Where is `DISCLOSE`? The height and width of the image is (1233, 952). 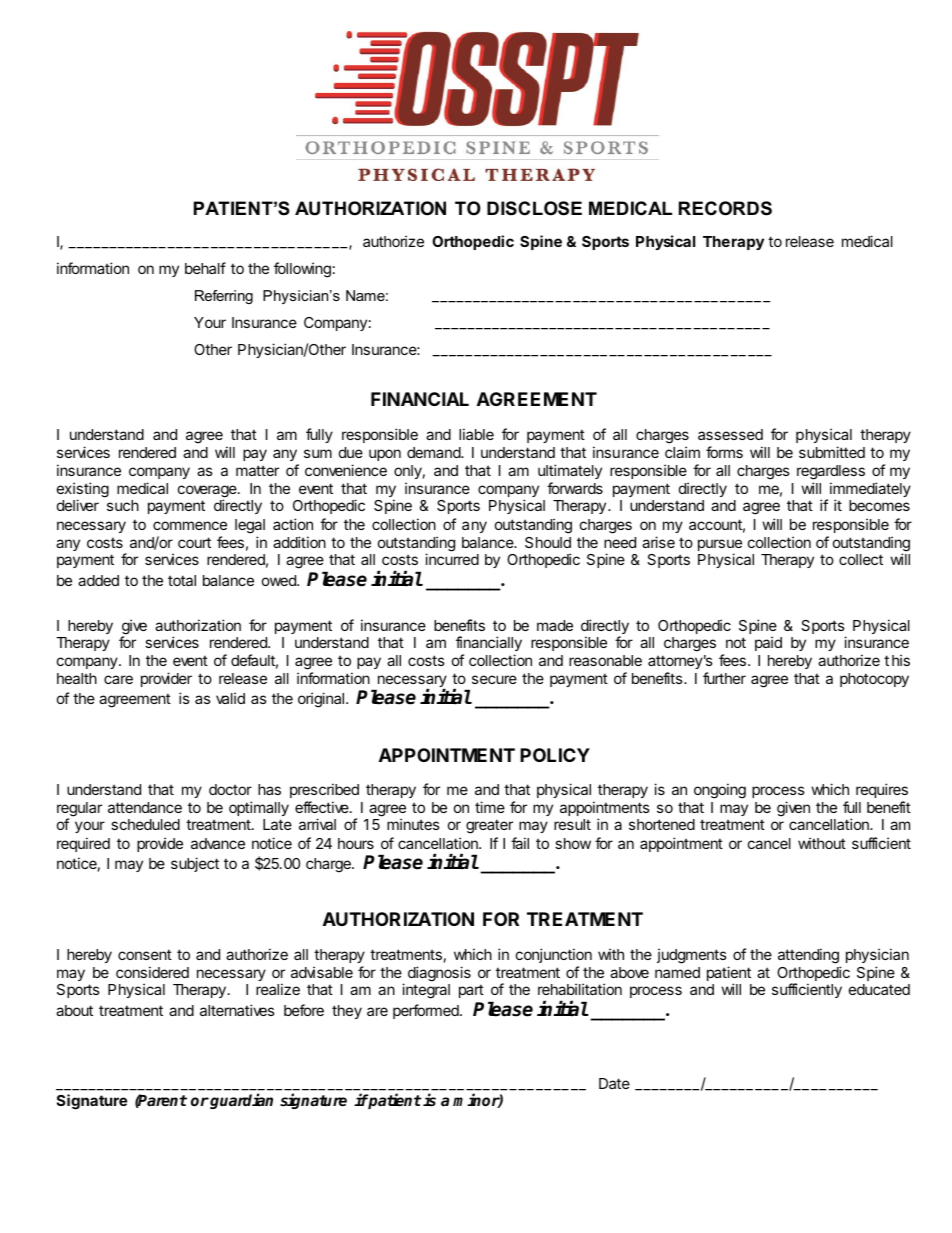 DISCLOSE is located at coordinates (534, 208).
